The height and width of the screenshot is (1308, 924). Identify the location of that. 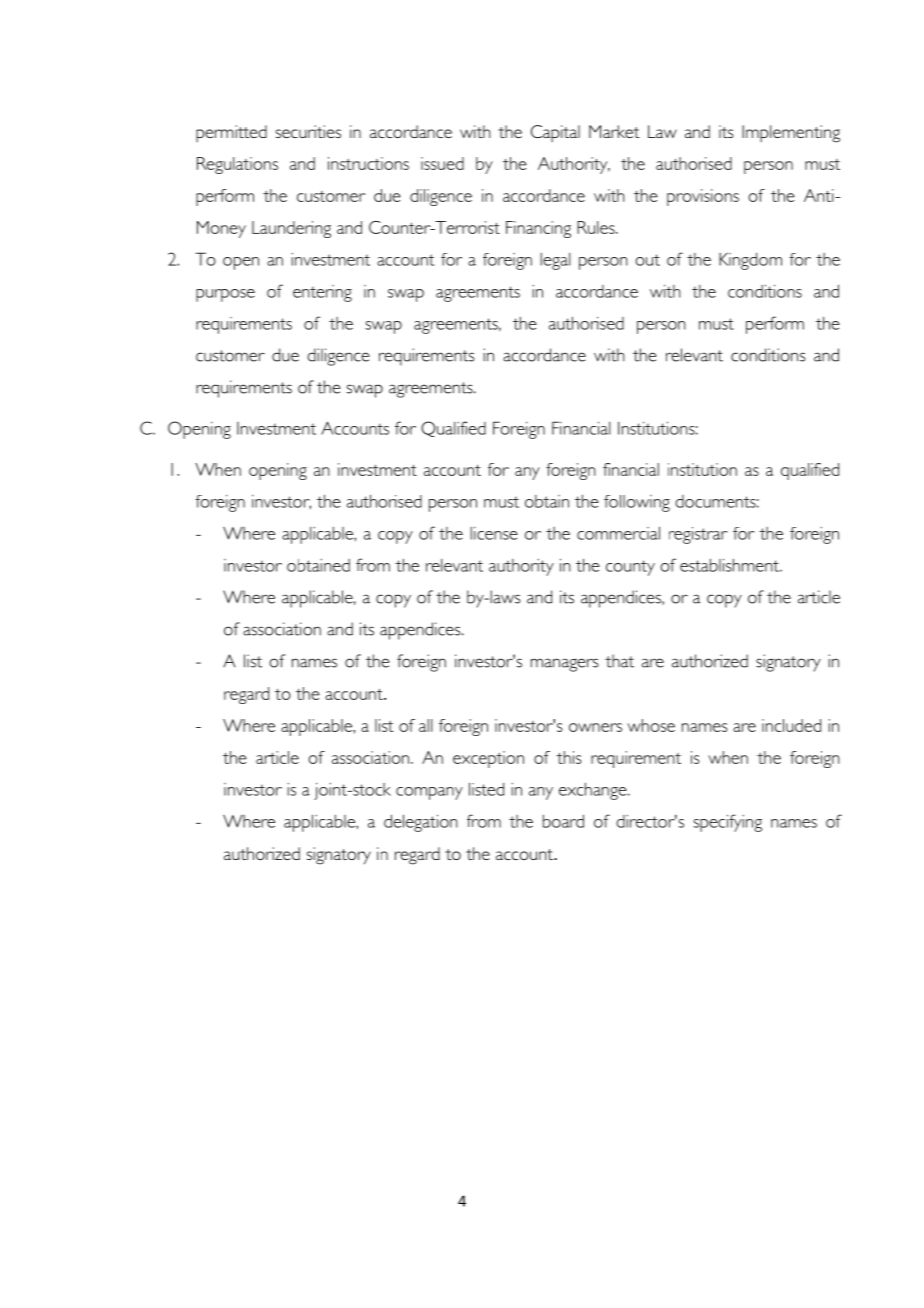
(619, 661).
